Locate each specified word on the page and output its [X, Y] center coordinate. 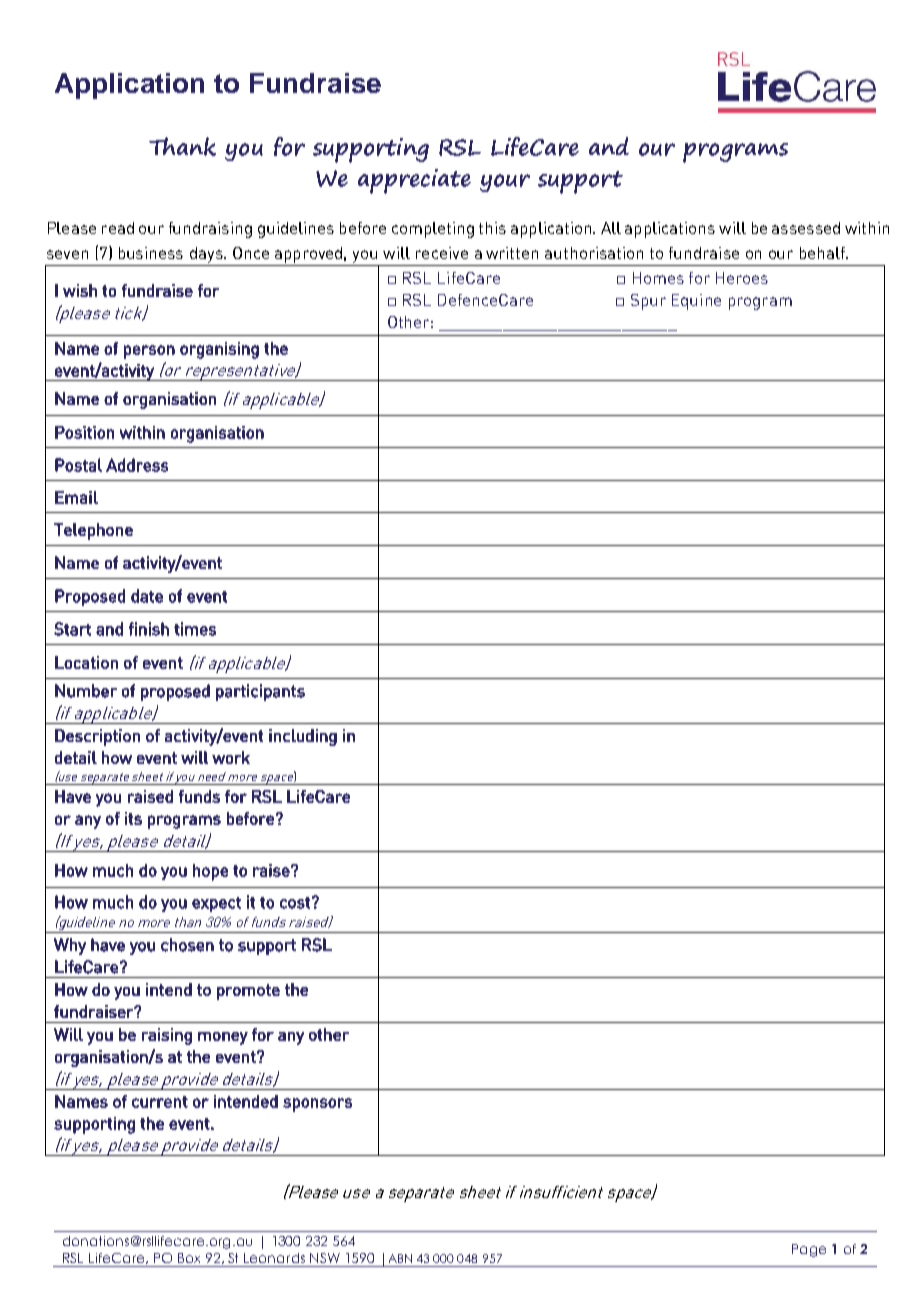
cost [295, 903]
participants [260, 692]
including [303, 737]
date [147, 596]
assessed [806, 228]
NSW [325, 1258]
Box [189, 1258]
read [118, 228]
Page [809, 1250]
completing [433, 230]
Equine [696, 302]
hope [210, 872]
